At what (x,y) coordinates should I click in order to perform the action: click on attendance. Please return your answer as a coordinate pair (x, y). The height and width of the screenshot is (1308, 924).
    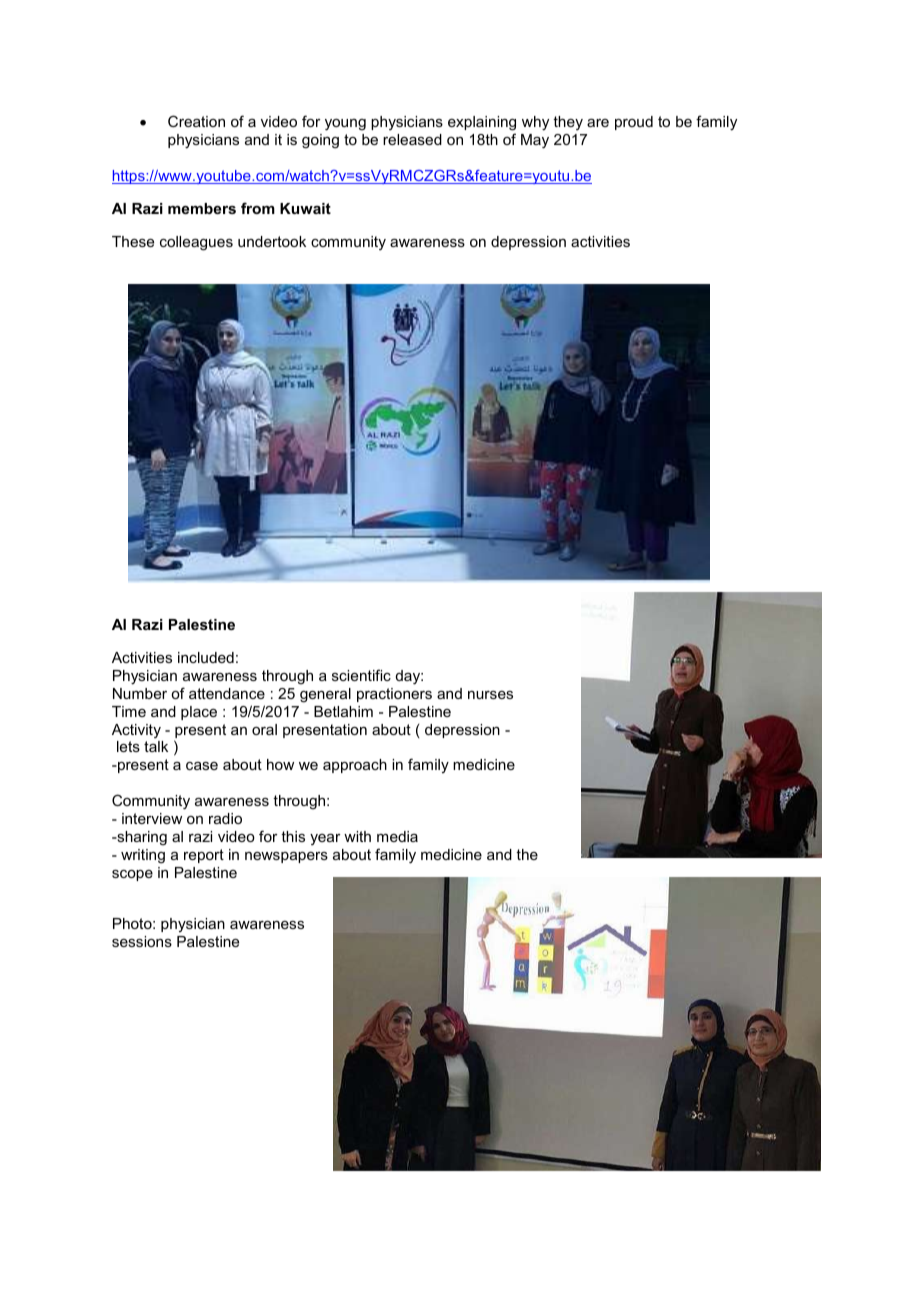
    Looking at the image, I should click on (227, 693).
